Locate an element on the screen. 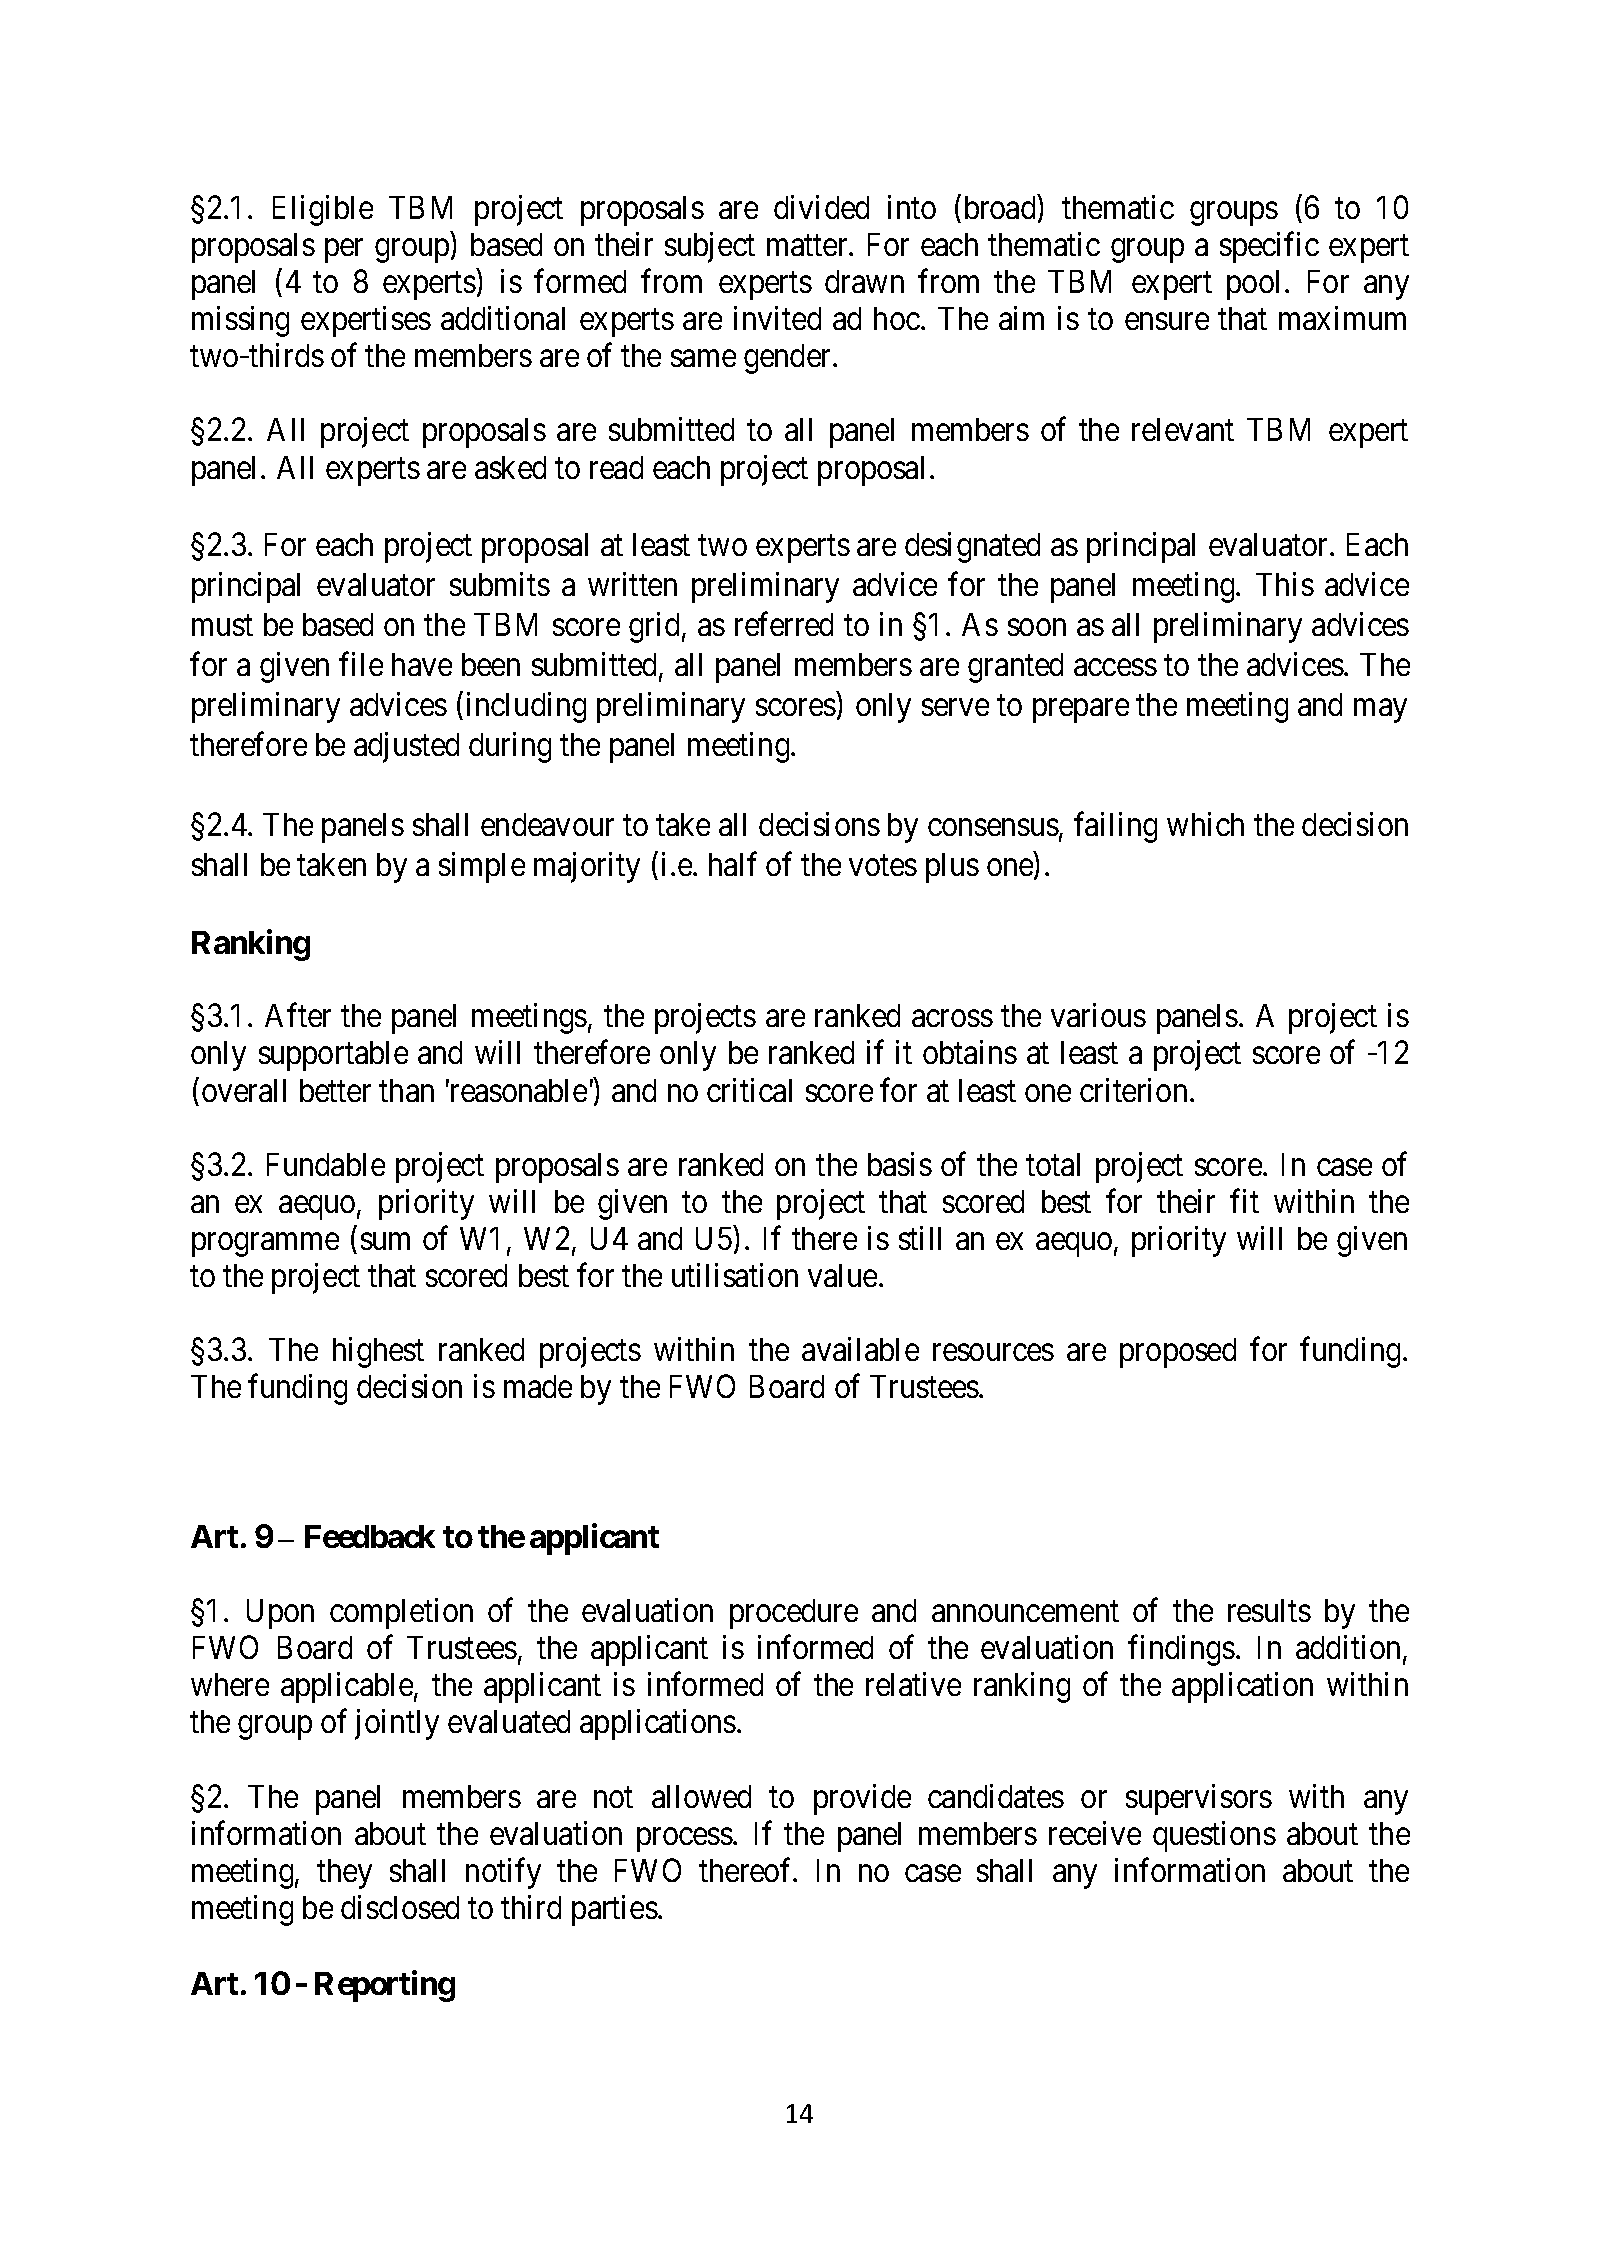  they is located at coordinates (344, 1874).
